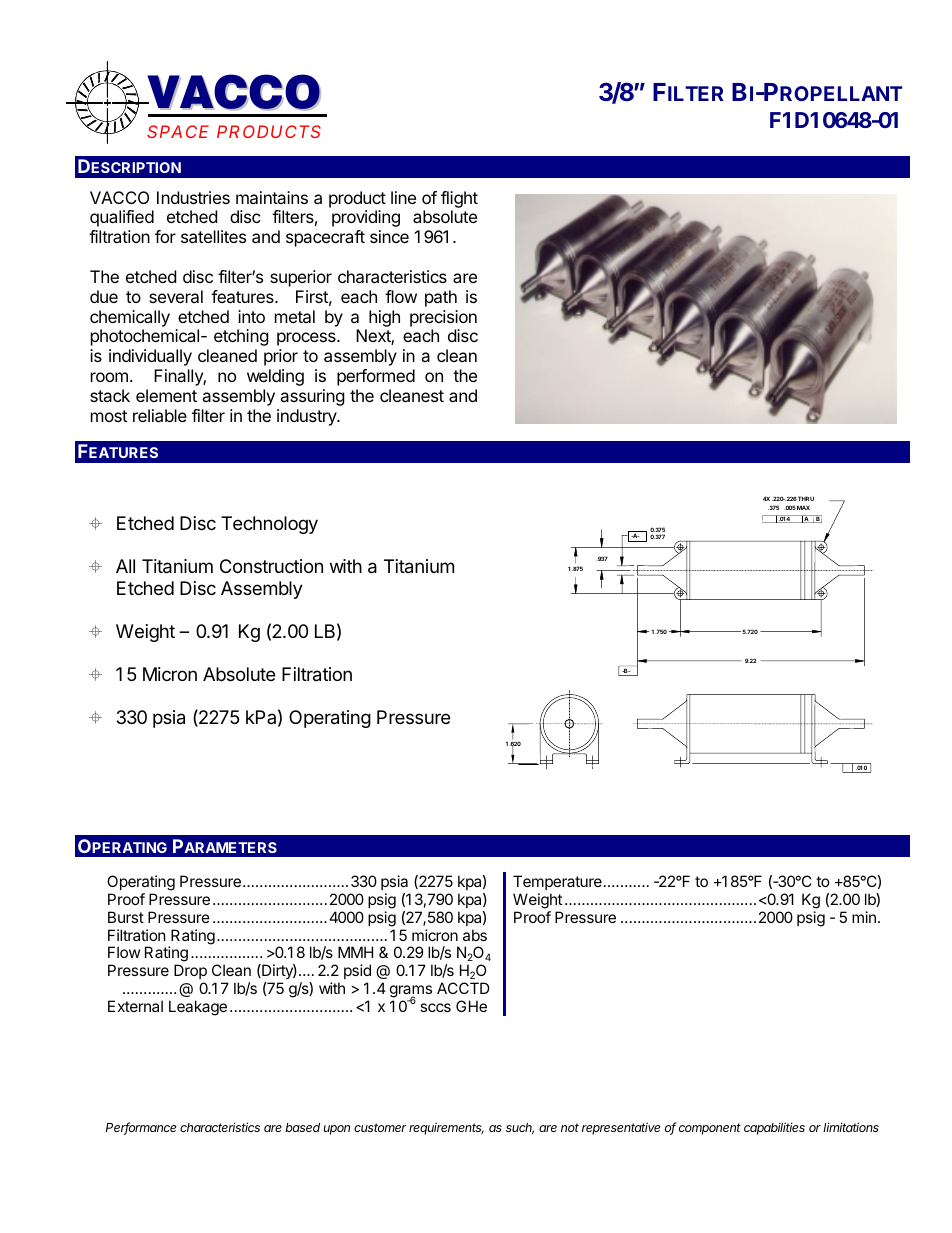 The width and height of the document is (952, 1233). What do you see at coordinates (213, 236) in the document?
I see `satellites` at bounding box center [213, 236].
